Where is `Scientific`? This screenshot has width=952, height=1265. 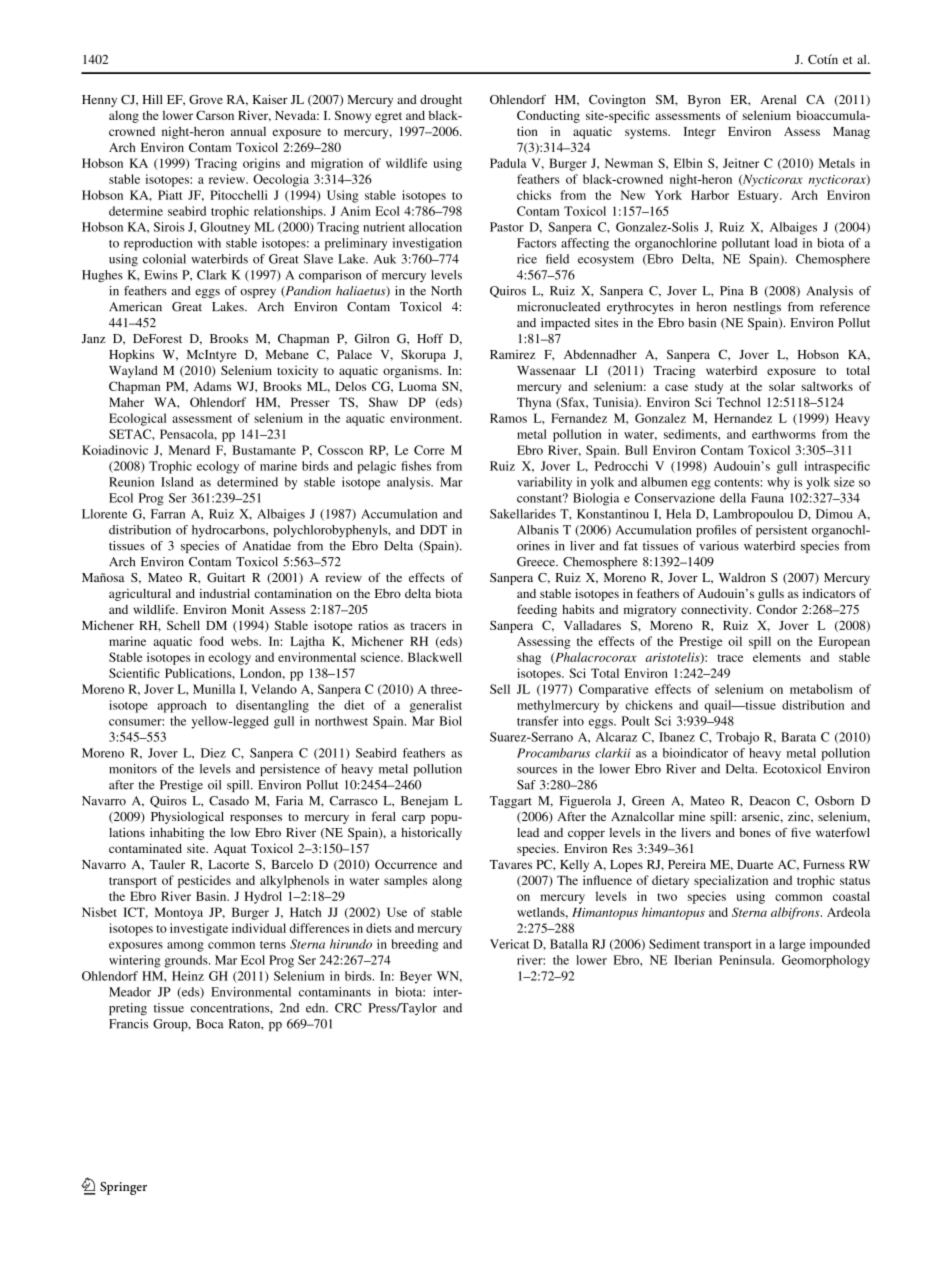
Scientific is located at coordinates (134, 673).
